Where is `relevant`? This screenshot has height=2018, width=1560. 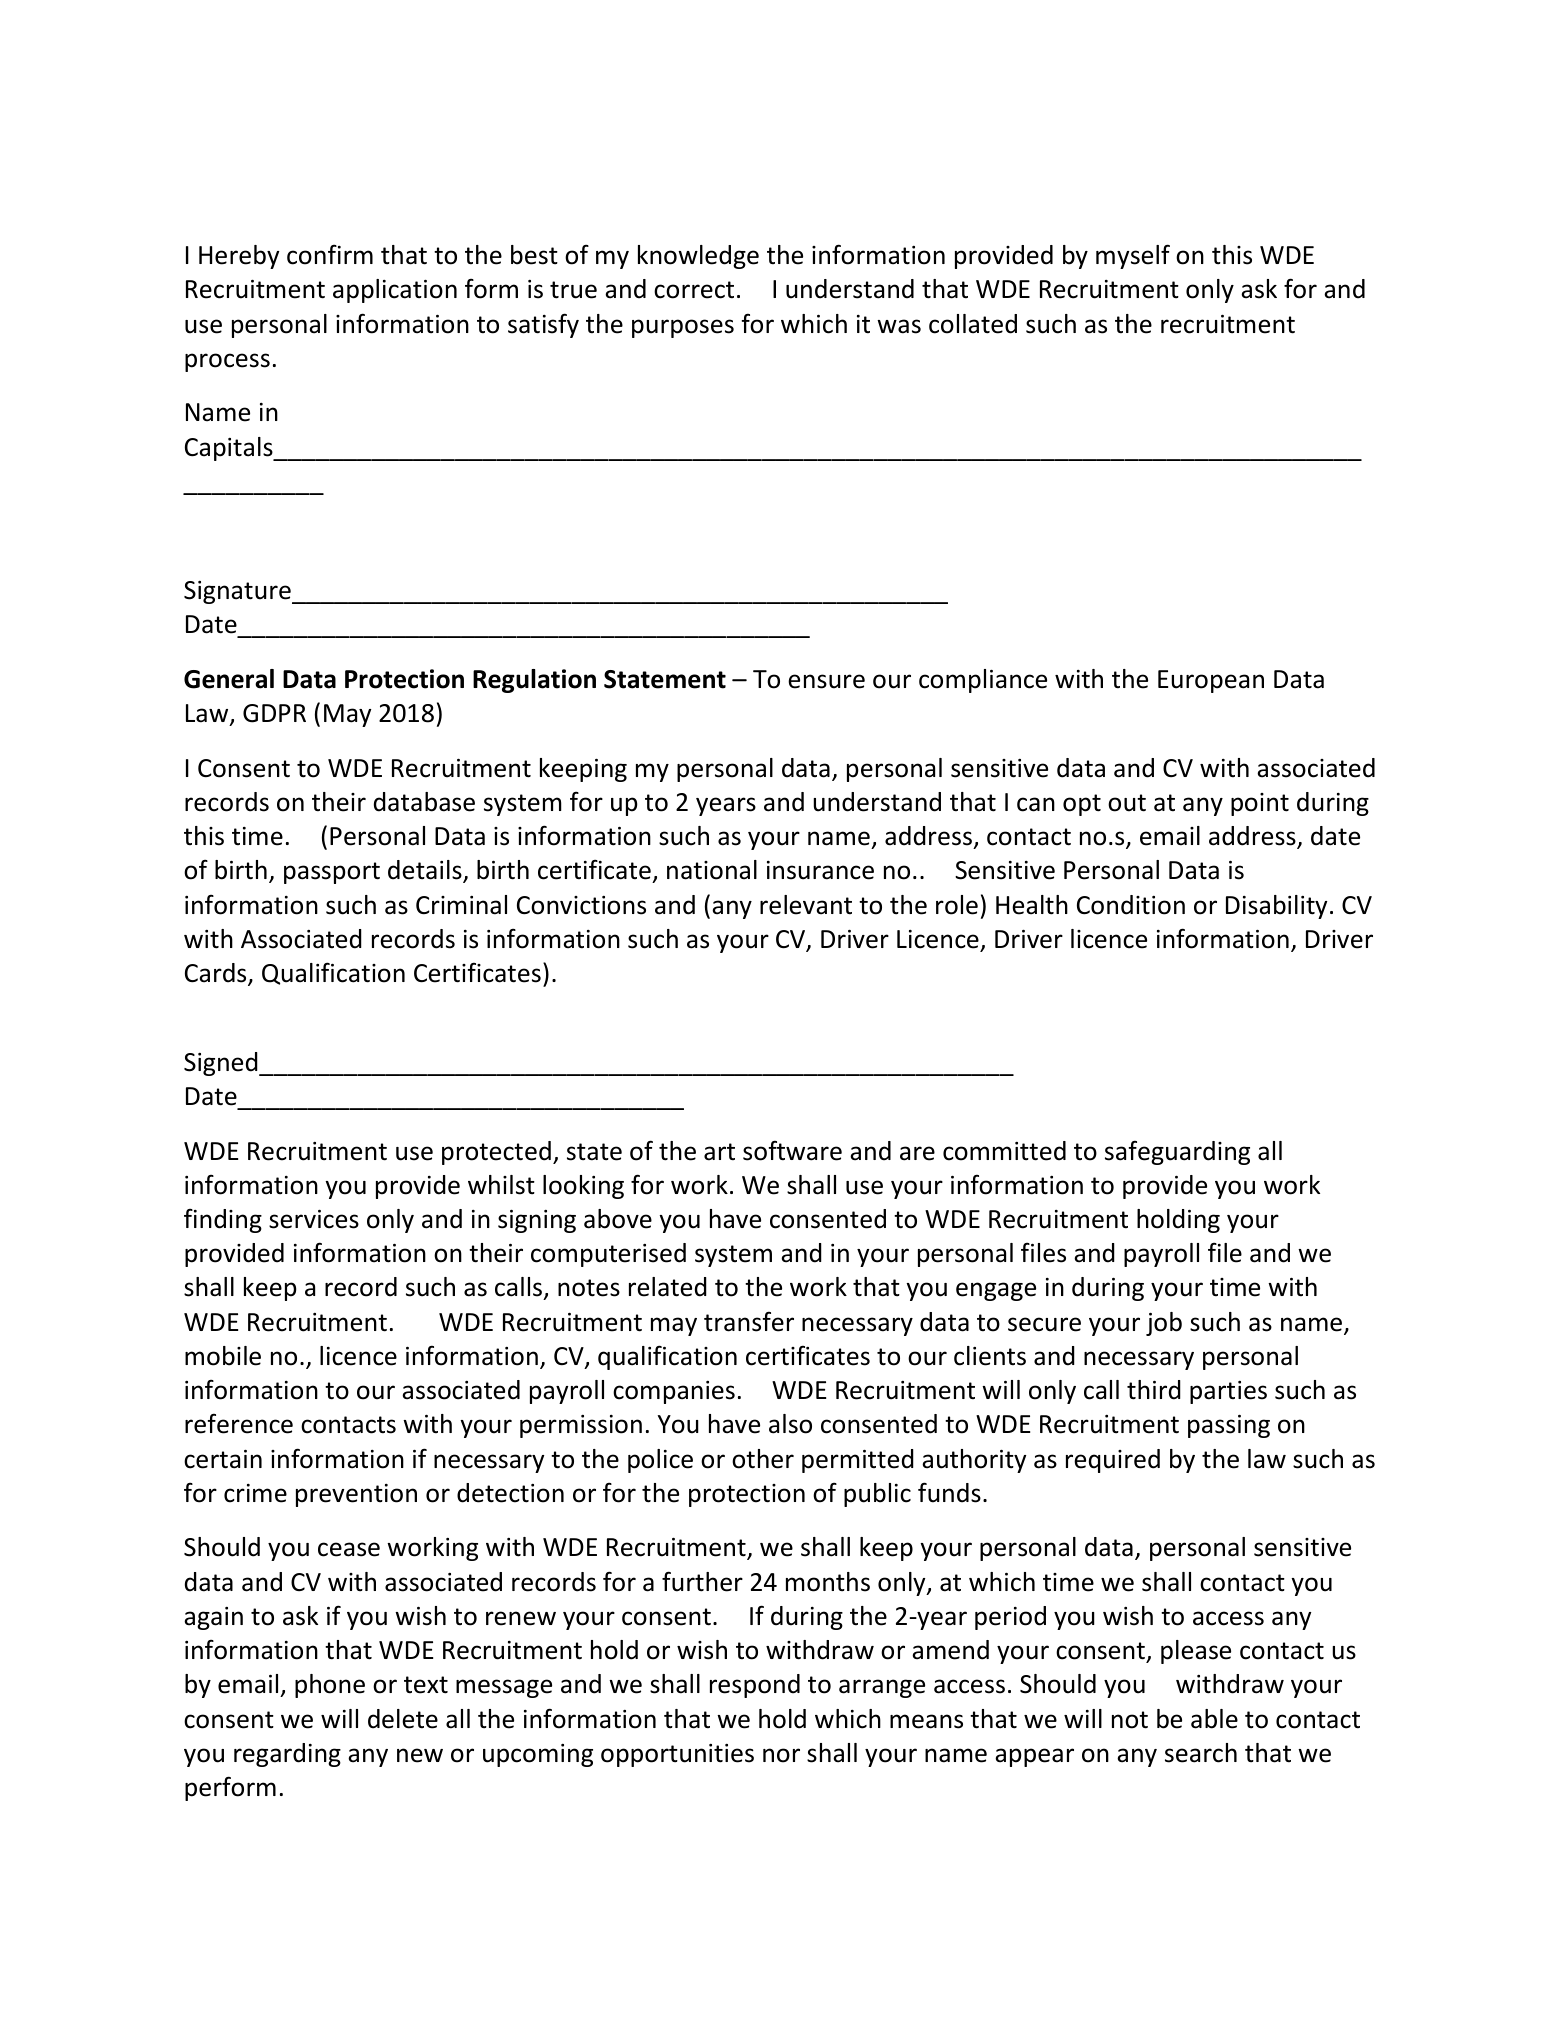 relevant is located at coordinates (806, 905).
